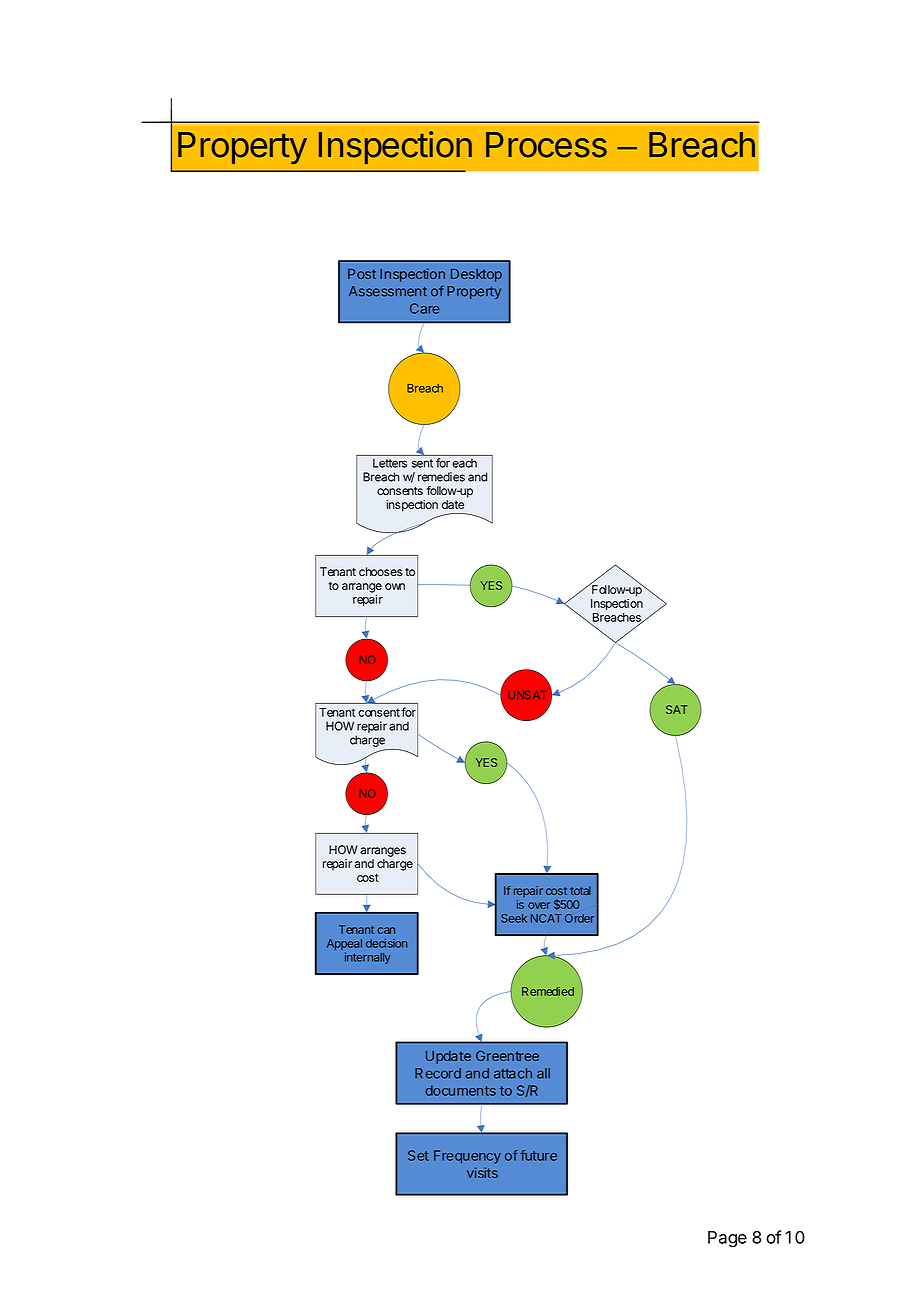 The height and width of the page is (1309, 924). I want to click on Care, so click(425, 308).
